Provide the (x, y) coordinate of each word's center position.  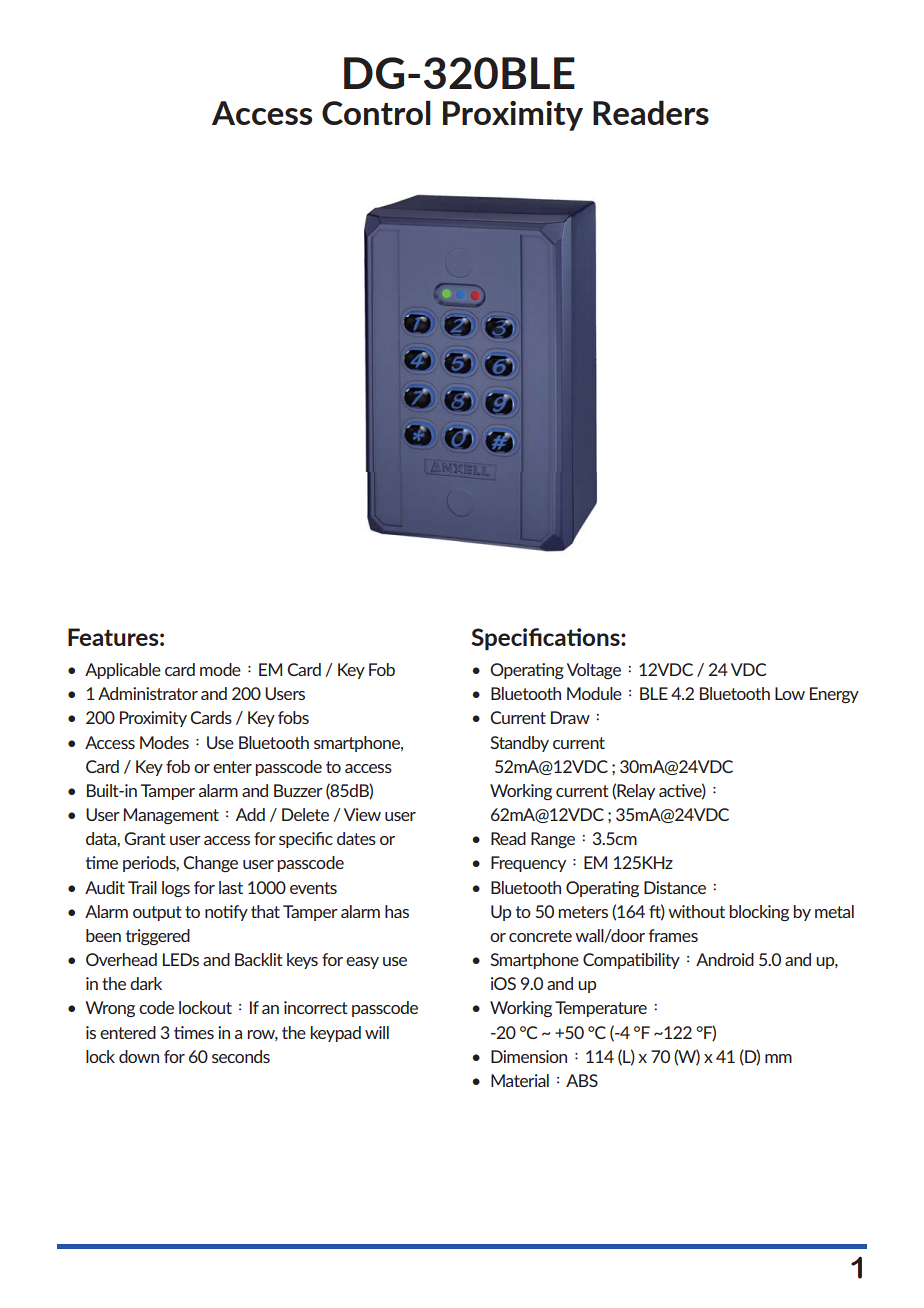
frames (673, 935)
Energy (834, 695)
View (362, 814)
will (377, 1032)
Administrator (148, 693)
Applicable (123, 671)
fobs (293, 717)
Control (376, 112)
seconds (241, 1056)
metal (834, 911)
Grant (145, 838)
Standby (519, 744)
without (696, 911)
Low (790, 693)
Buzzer (298, 790)
